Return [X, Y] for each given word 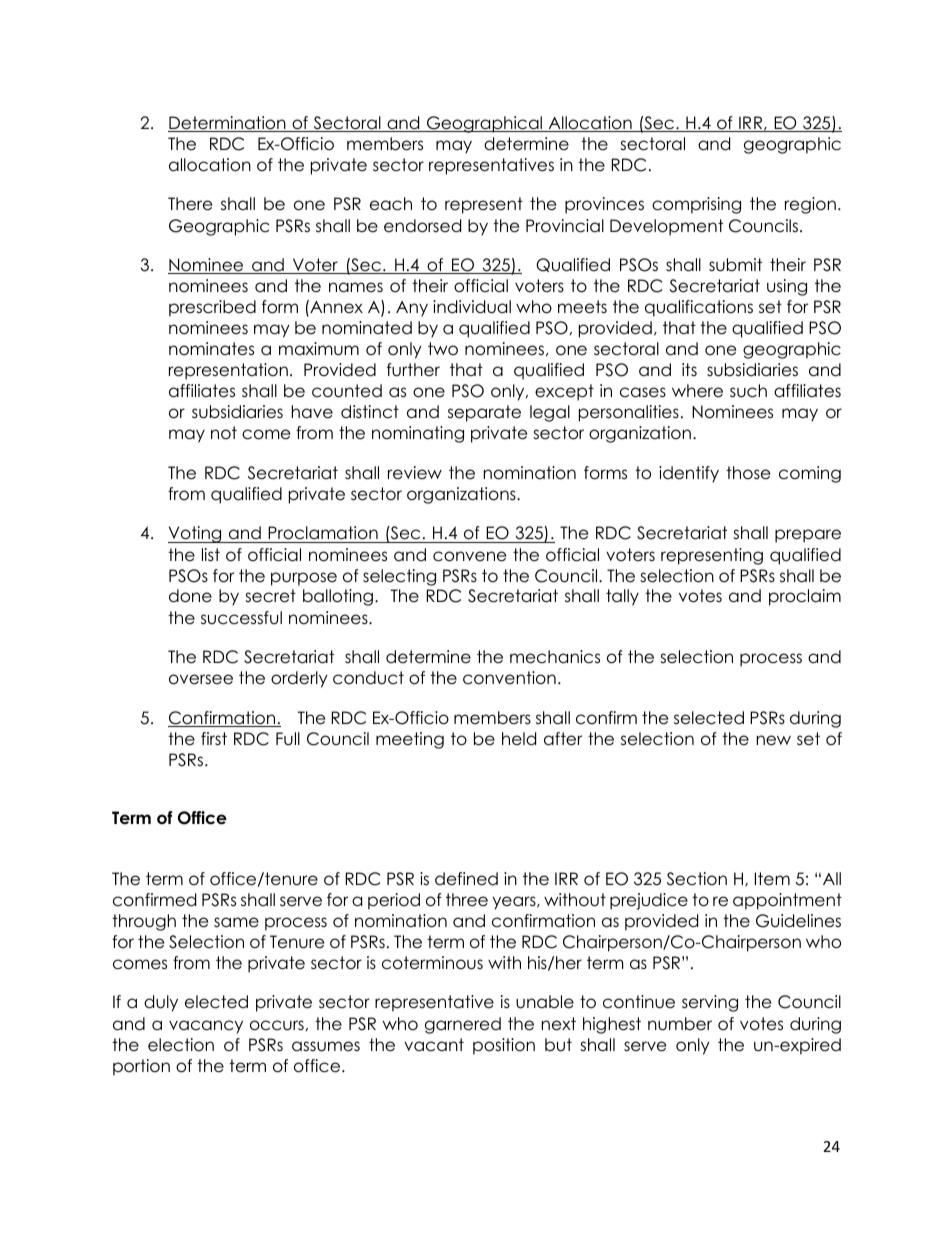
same [236, 922]
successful [241, 618]
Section [697, 879]
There [190, 204]
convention [509, 678]
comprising [696, 205]
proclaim [805, 597]
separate [484, 413]
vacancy [206, 1027]
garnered [463, 1025]
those [748, 473]
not [224, 433]
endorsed [422, 226]
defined [466, 879]
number [680, 1024]
